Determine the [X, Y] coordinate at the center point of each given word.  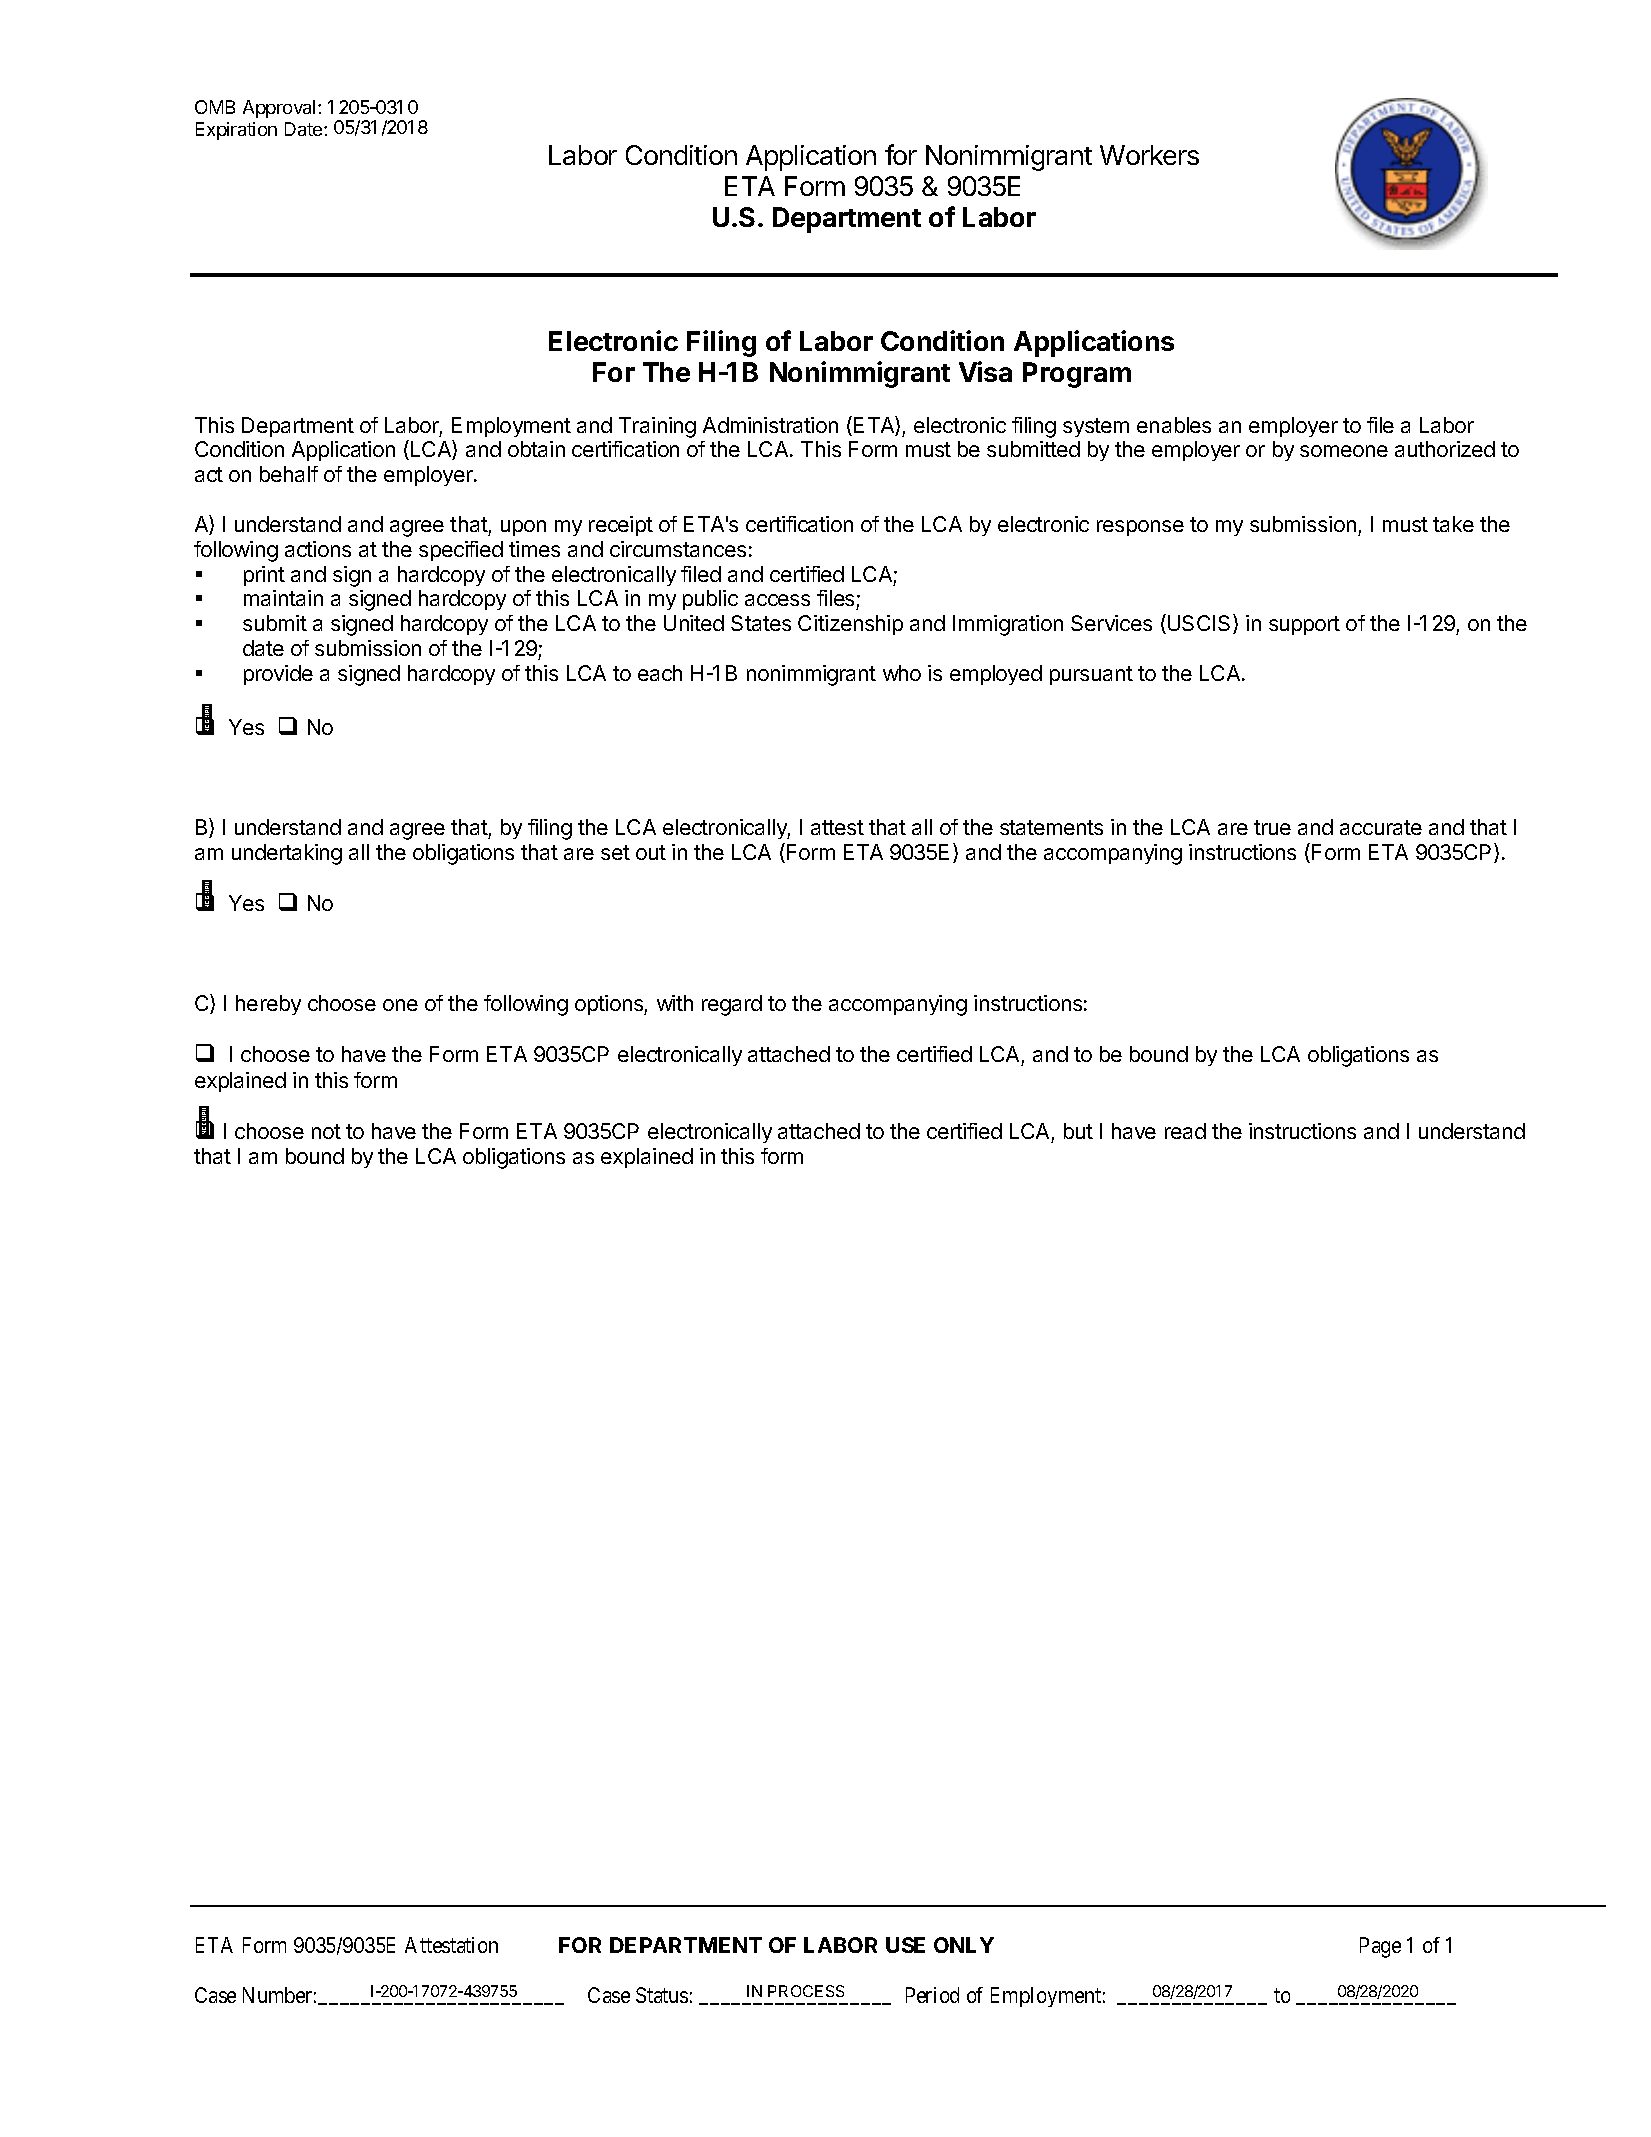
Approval [279, 109]
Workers [1149, 155]
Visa [985, 371]
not [326, 1131]
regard [732, 1005]
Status [662, 1995]
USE [905, 1945]
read [1185, 1131]
